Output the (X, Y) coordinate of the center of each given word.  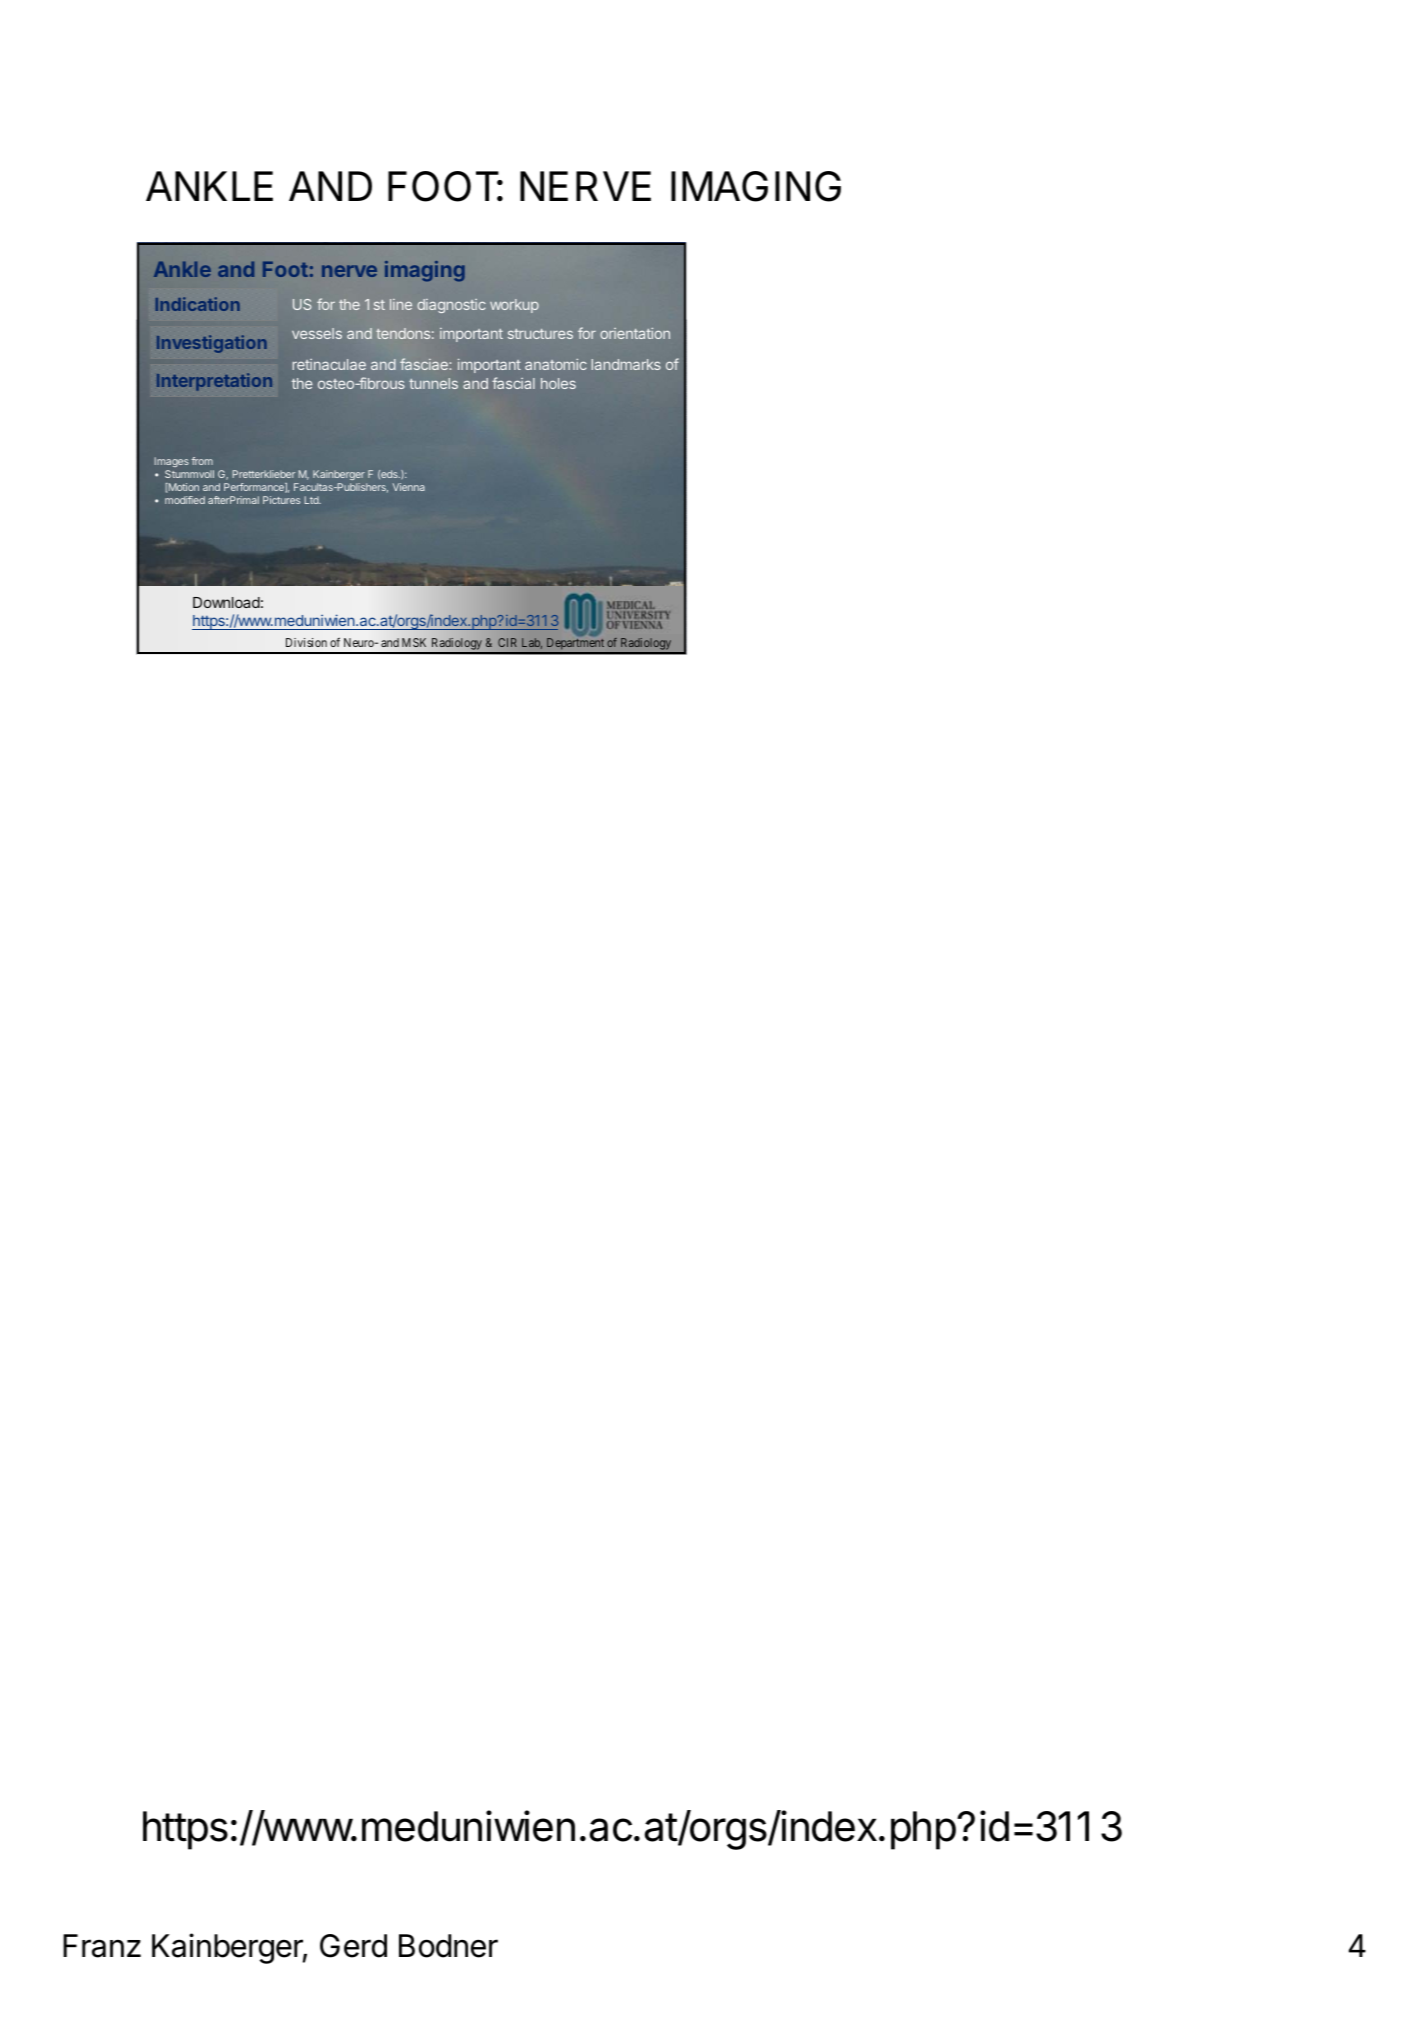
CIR (507, 642)
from (202, 461)
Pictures (281, 500)
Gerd (353, 1946)
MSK (414, 642)
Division (306, 642)
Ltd (312, 500)
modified (185, 500)
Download (226, 602)
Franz (102, 1946)
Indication (198, 304)
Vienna (409, 487)
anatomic (556, 364)
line (401, 304)
